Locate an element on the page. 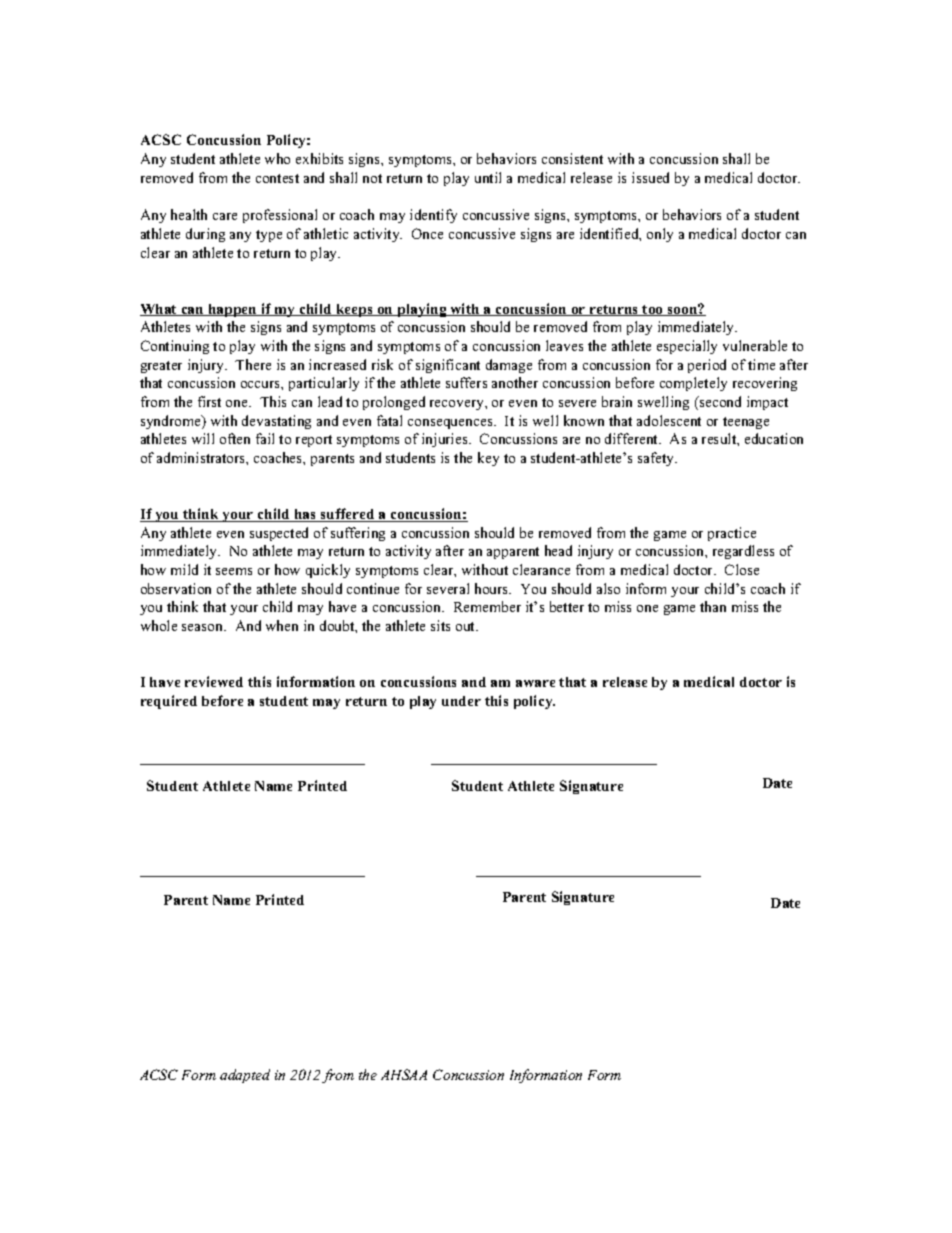  adapted is located at coordinates (245, 1076).
